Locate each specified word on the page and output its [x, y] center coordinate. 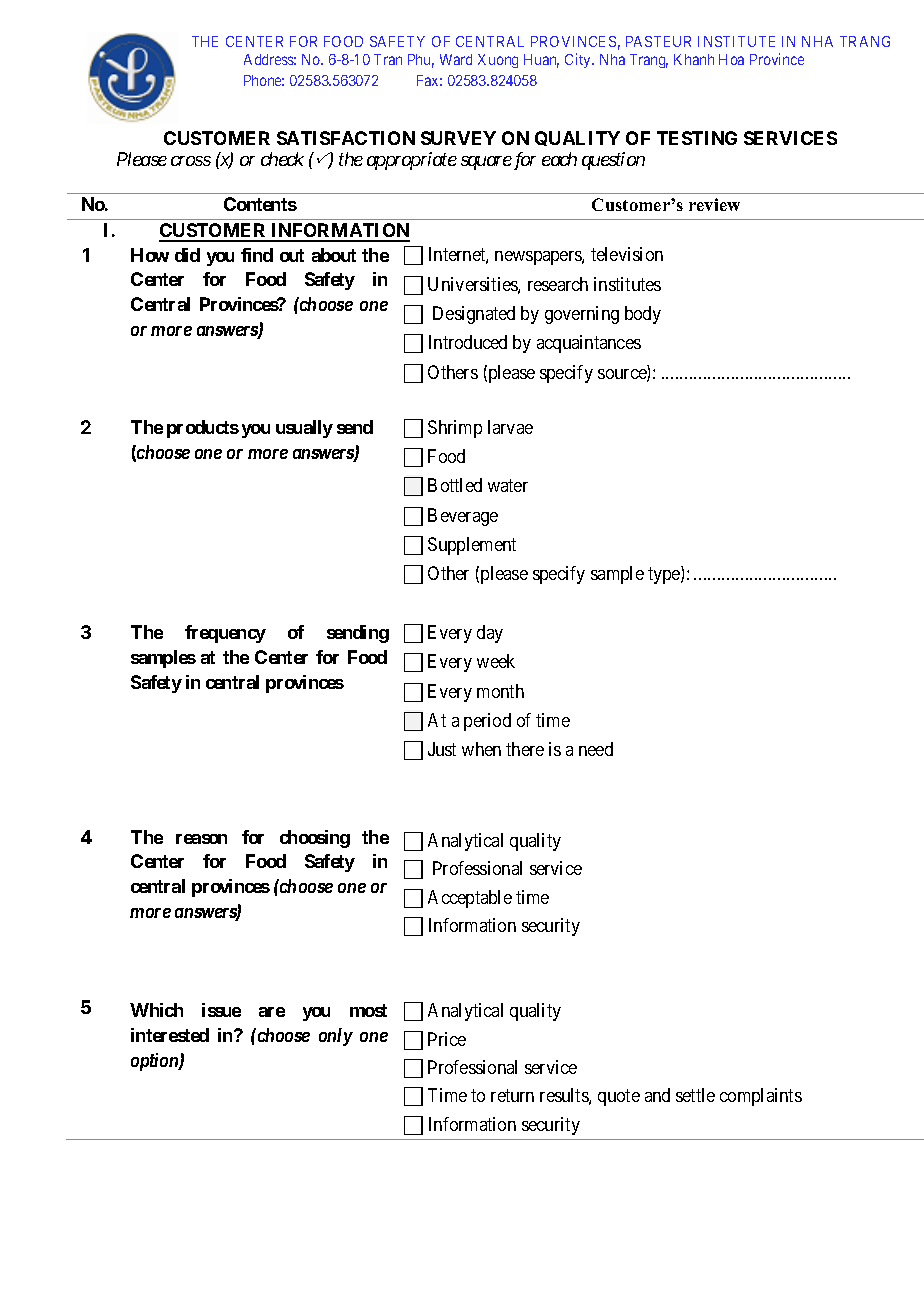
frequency [225, 634]
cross [191, 161]
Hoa [731, 59]
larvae [510, 427]
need [596, 749]
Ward [456, 59]
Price [447, 1039]
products [203, 429]
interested [170, 1035]
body [643, 315]
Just [442, 749]
